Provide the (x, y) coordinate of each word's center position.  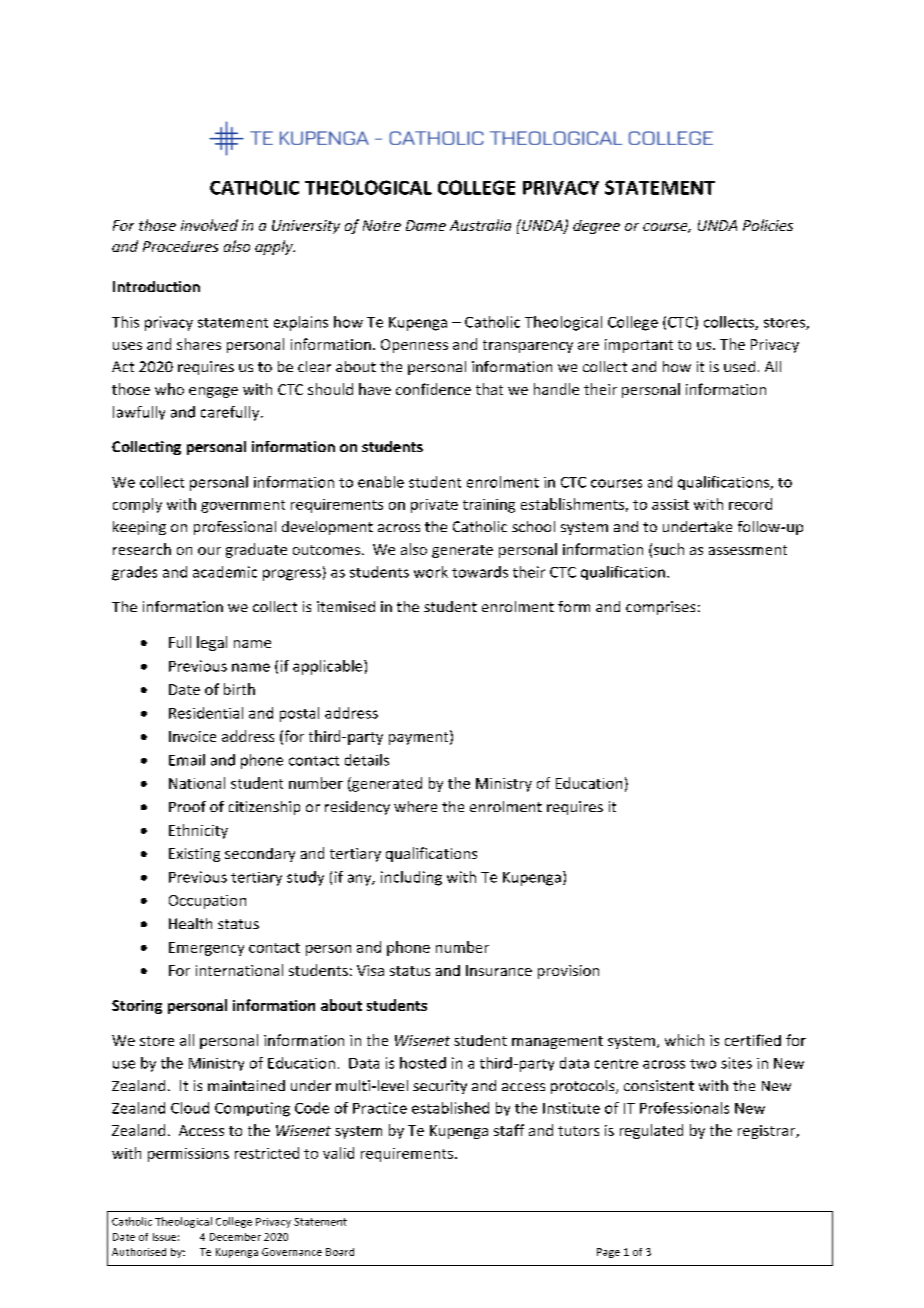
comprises (660, 608)
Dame (426, 225)
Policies (768, 225)
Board (340, 1252)
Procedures (180, 246)
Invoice (192, 736)
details (367, 760)
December (235, 1237)
